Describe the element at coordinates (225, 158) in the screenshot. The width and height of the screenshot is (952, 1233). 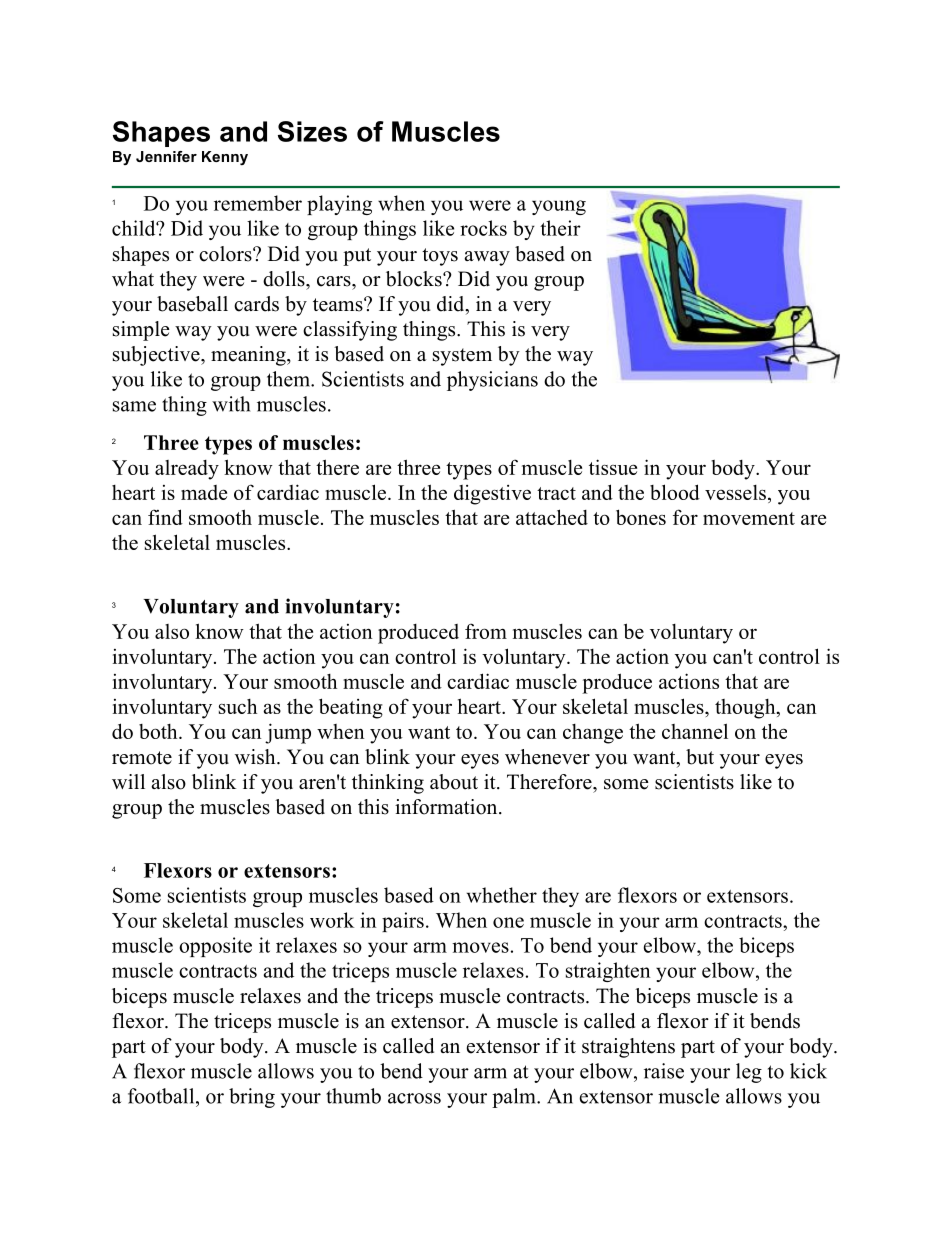
I see `Kenny` at that location.
